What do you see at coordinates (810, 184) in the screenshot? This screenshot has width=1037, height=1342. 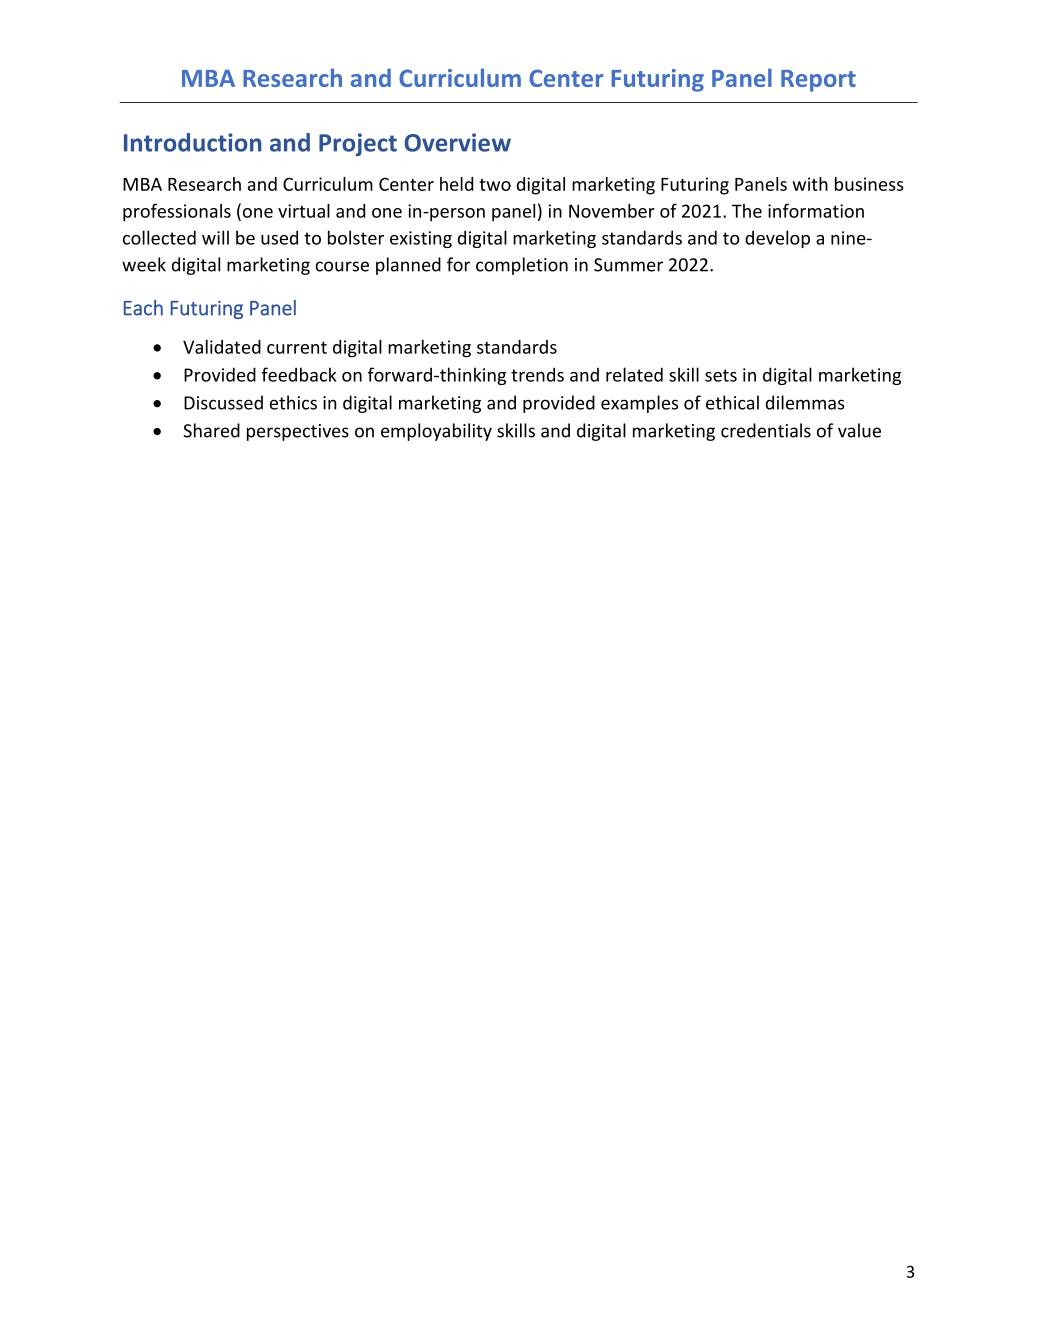 I see `with` at bounding box center [810, 184].
